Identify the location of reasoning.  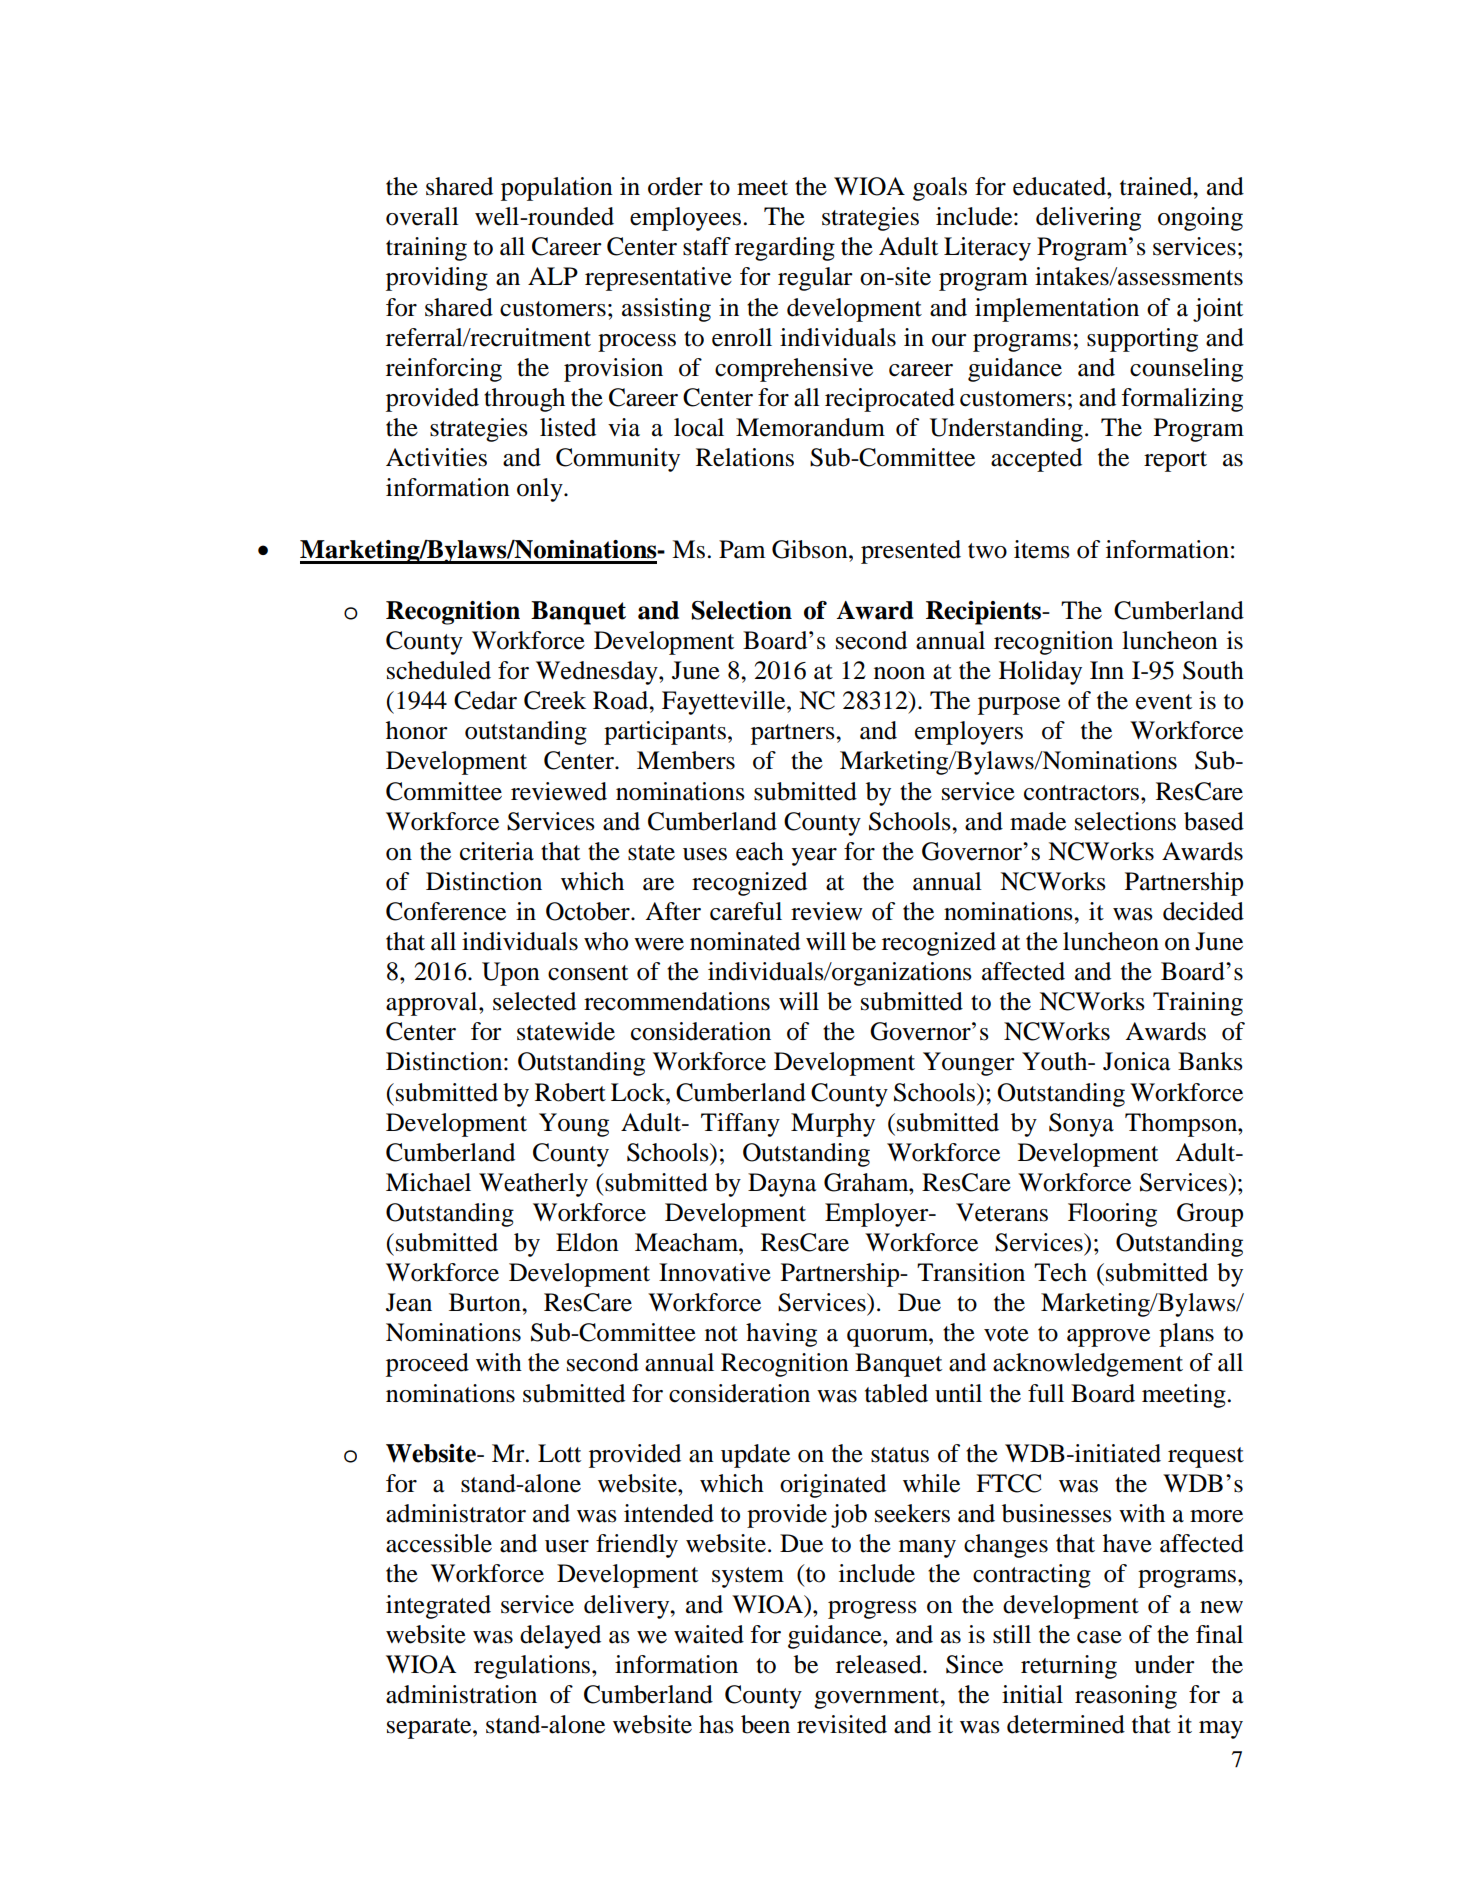
(1126, 1697).
